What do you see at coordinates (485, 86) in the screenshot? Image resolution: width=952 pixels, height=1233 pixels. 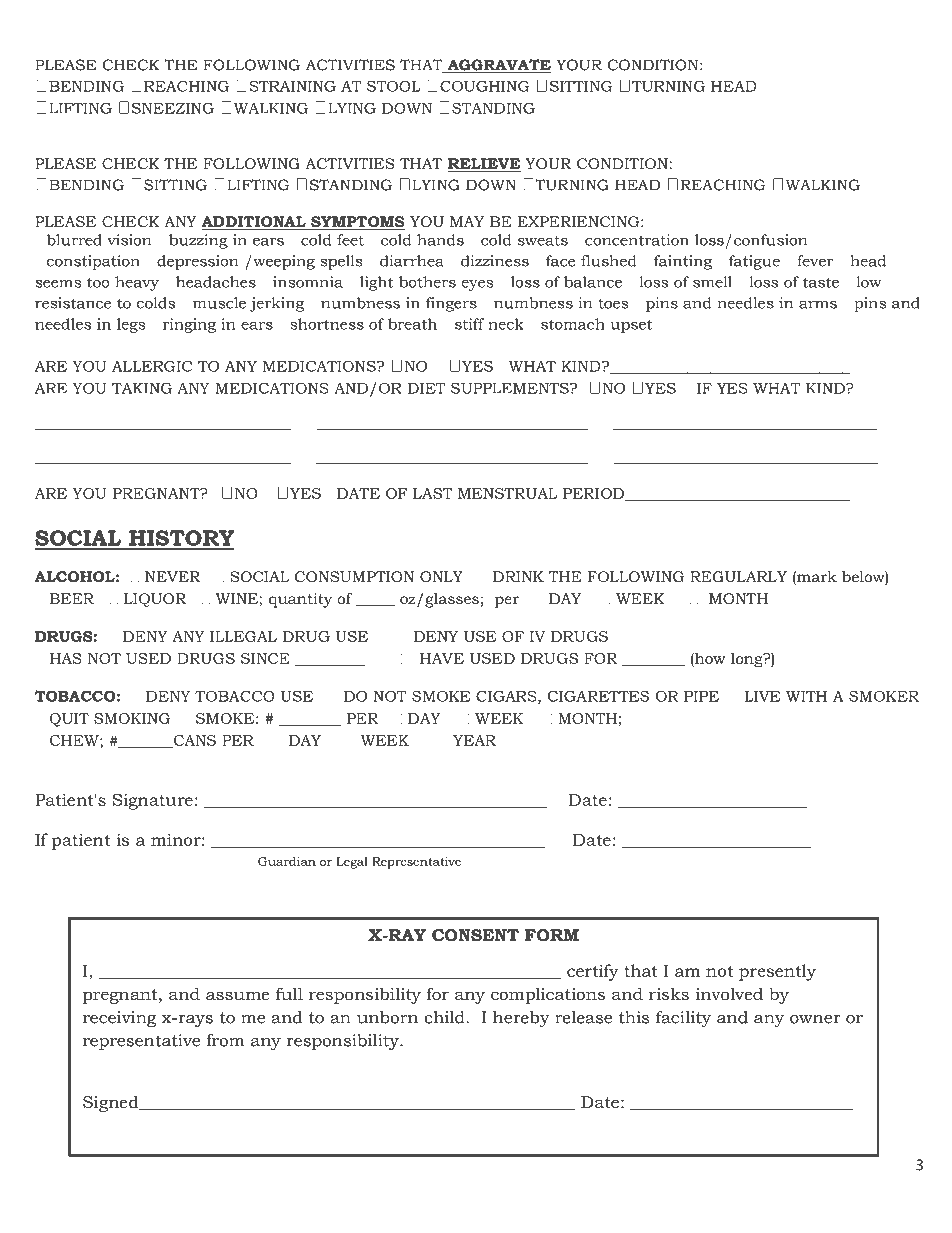 I see `COUGHING` at bounding box center [485, 86].
